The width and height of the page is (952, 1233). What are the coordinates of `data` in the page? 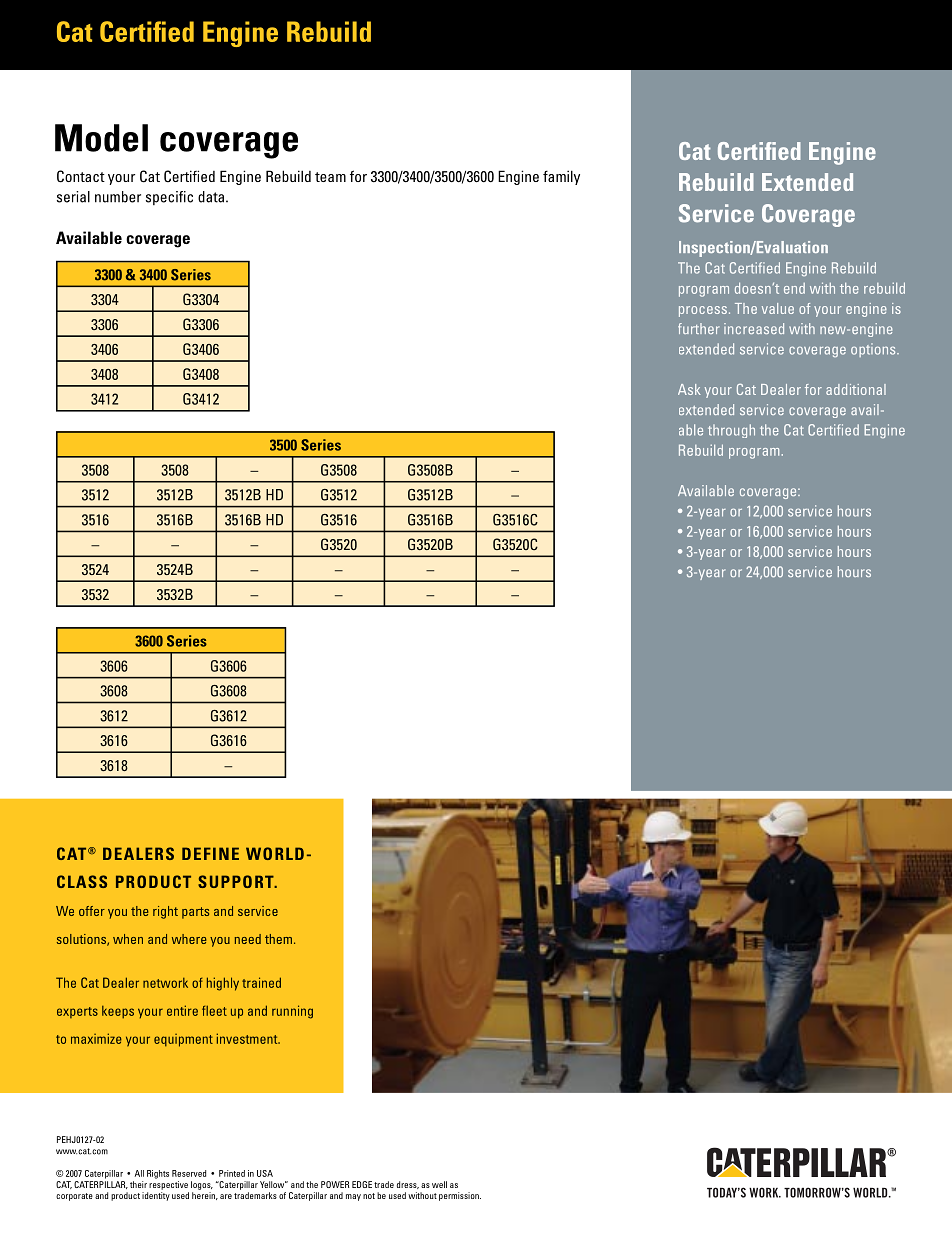 It's located at (212, 197).
